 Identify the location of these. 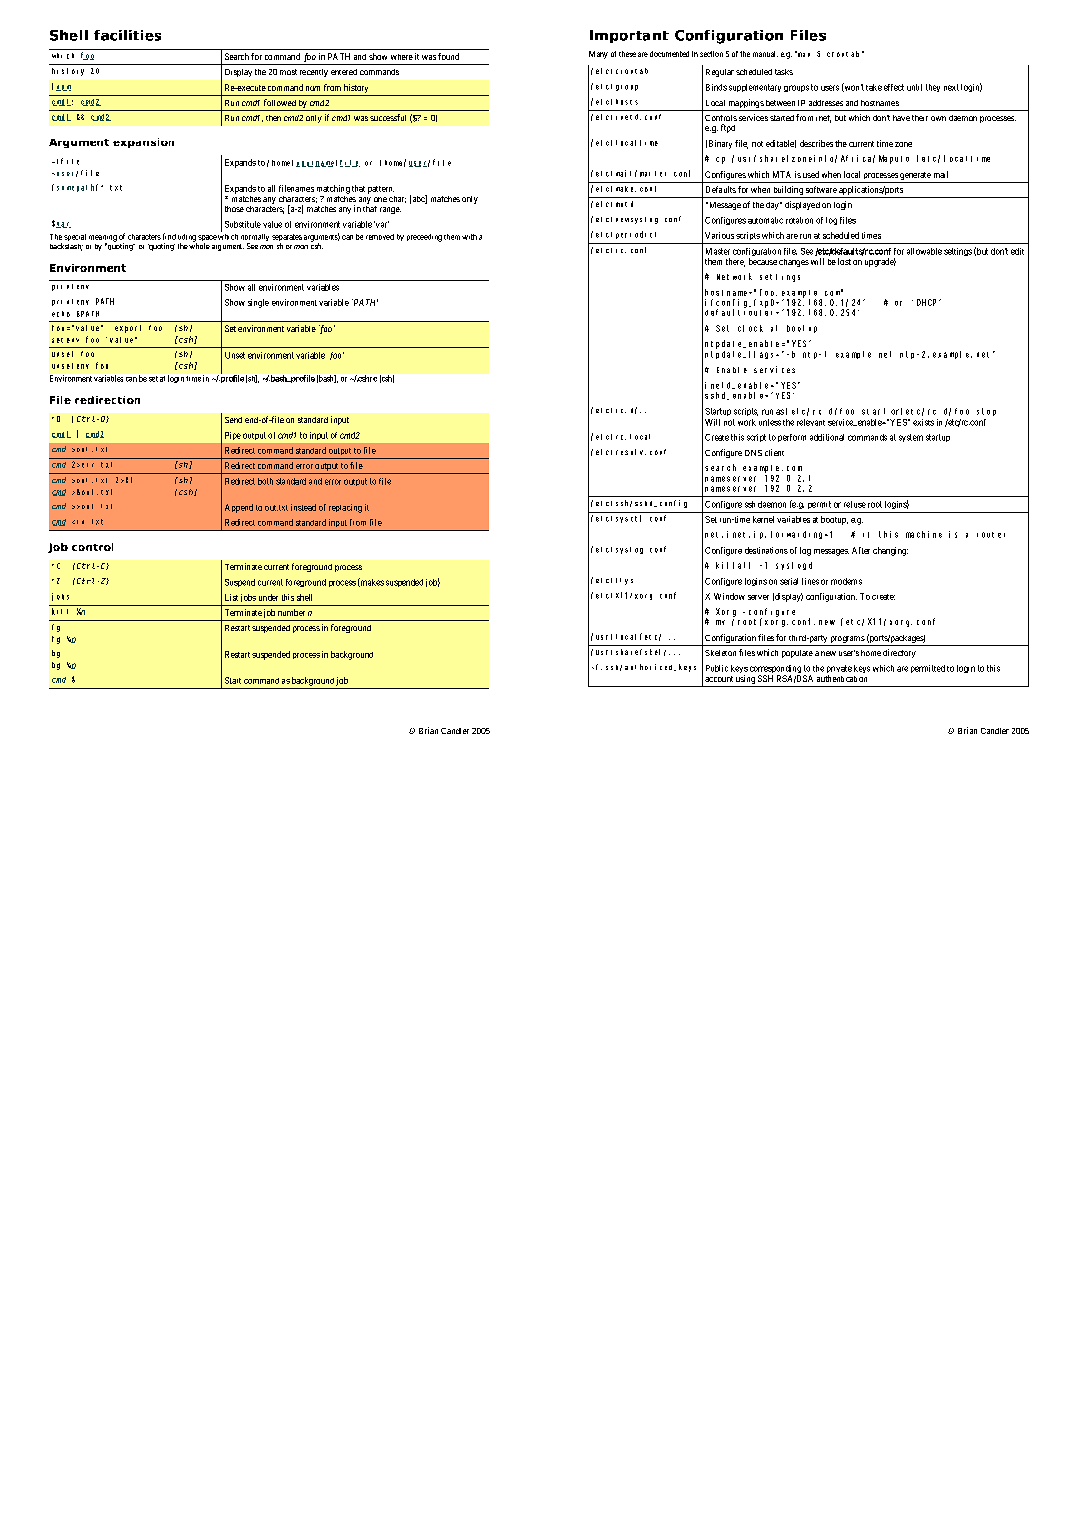
(627, 54).
